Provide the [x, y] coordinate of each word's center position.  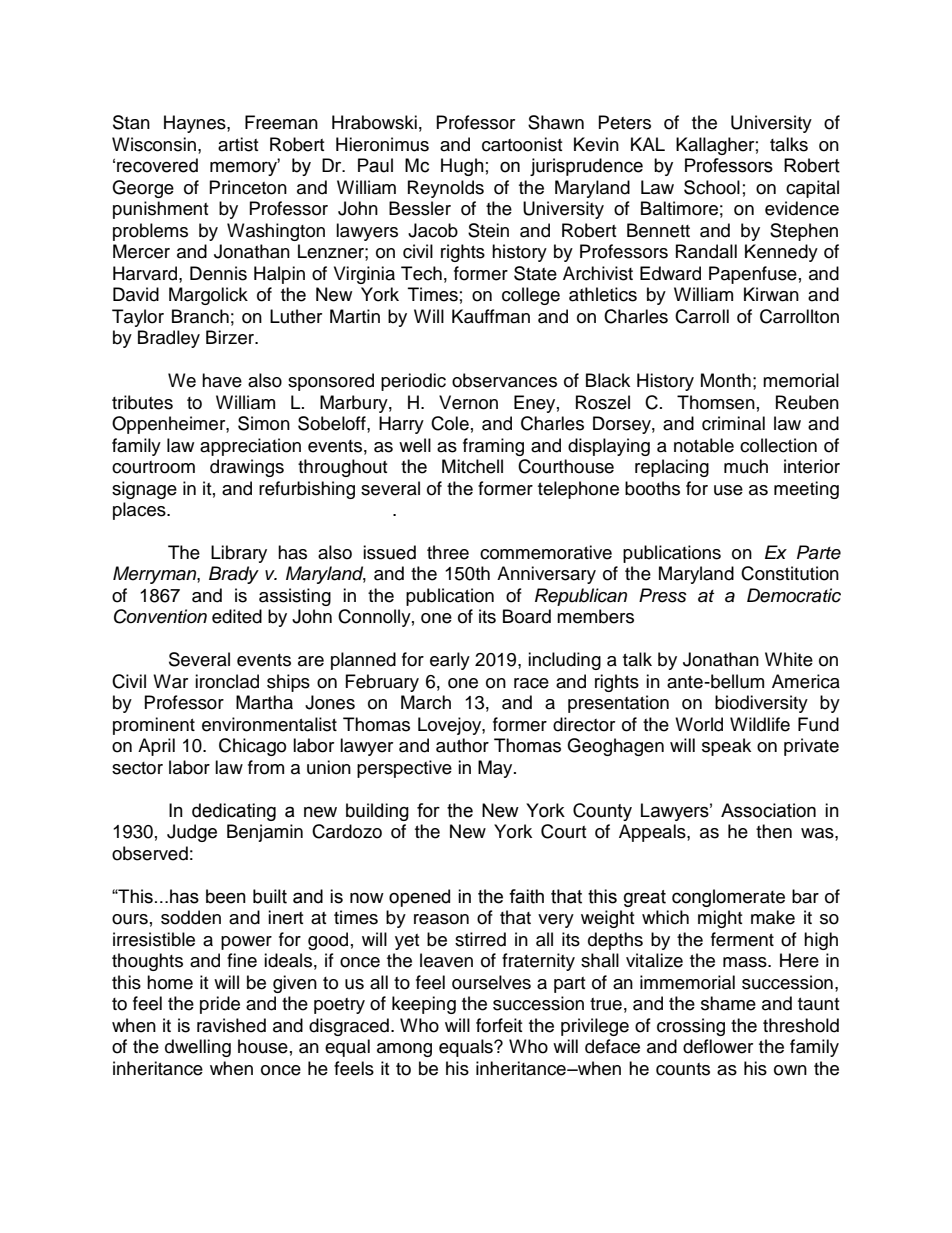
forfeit [499, 1025]
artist [238, 144]
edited [237, 616]
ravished [231, 1025]
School [712, 187]
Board [527, 616]
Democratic [794, 595]
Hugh [462, 167]
